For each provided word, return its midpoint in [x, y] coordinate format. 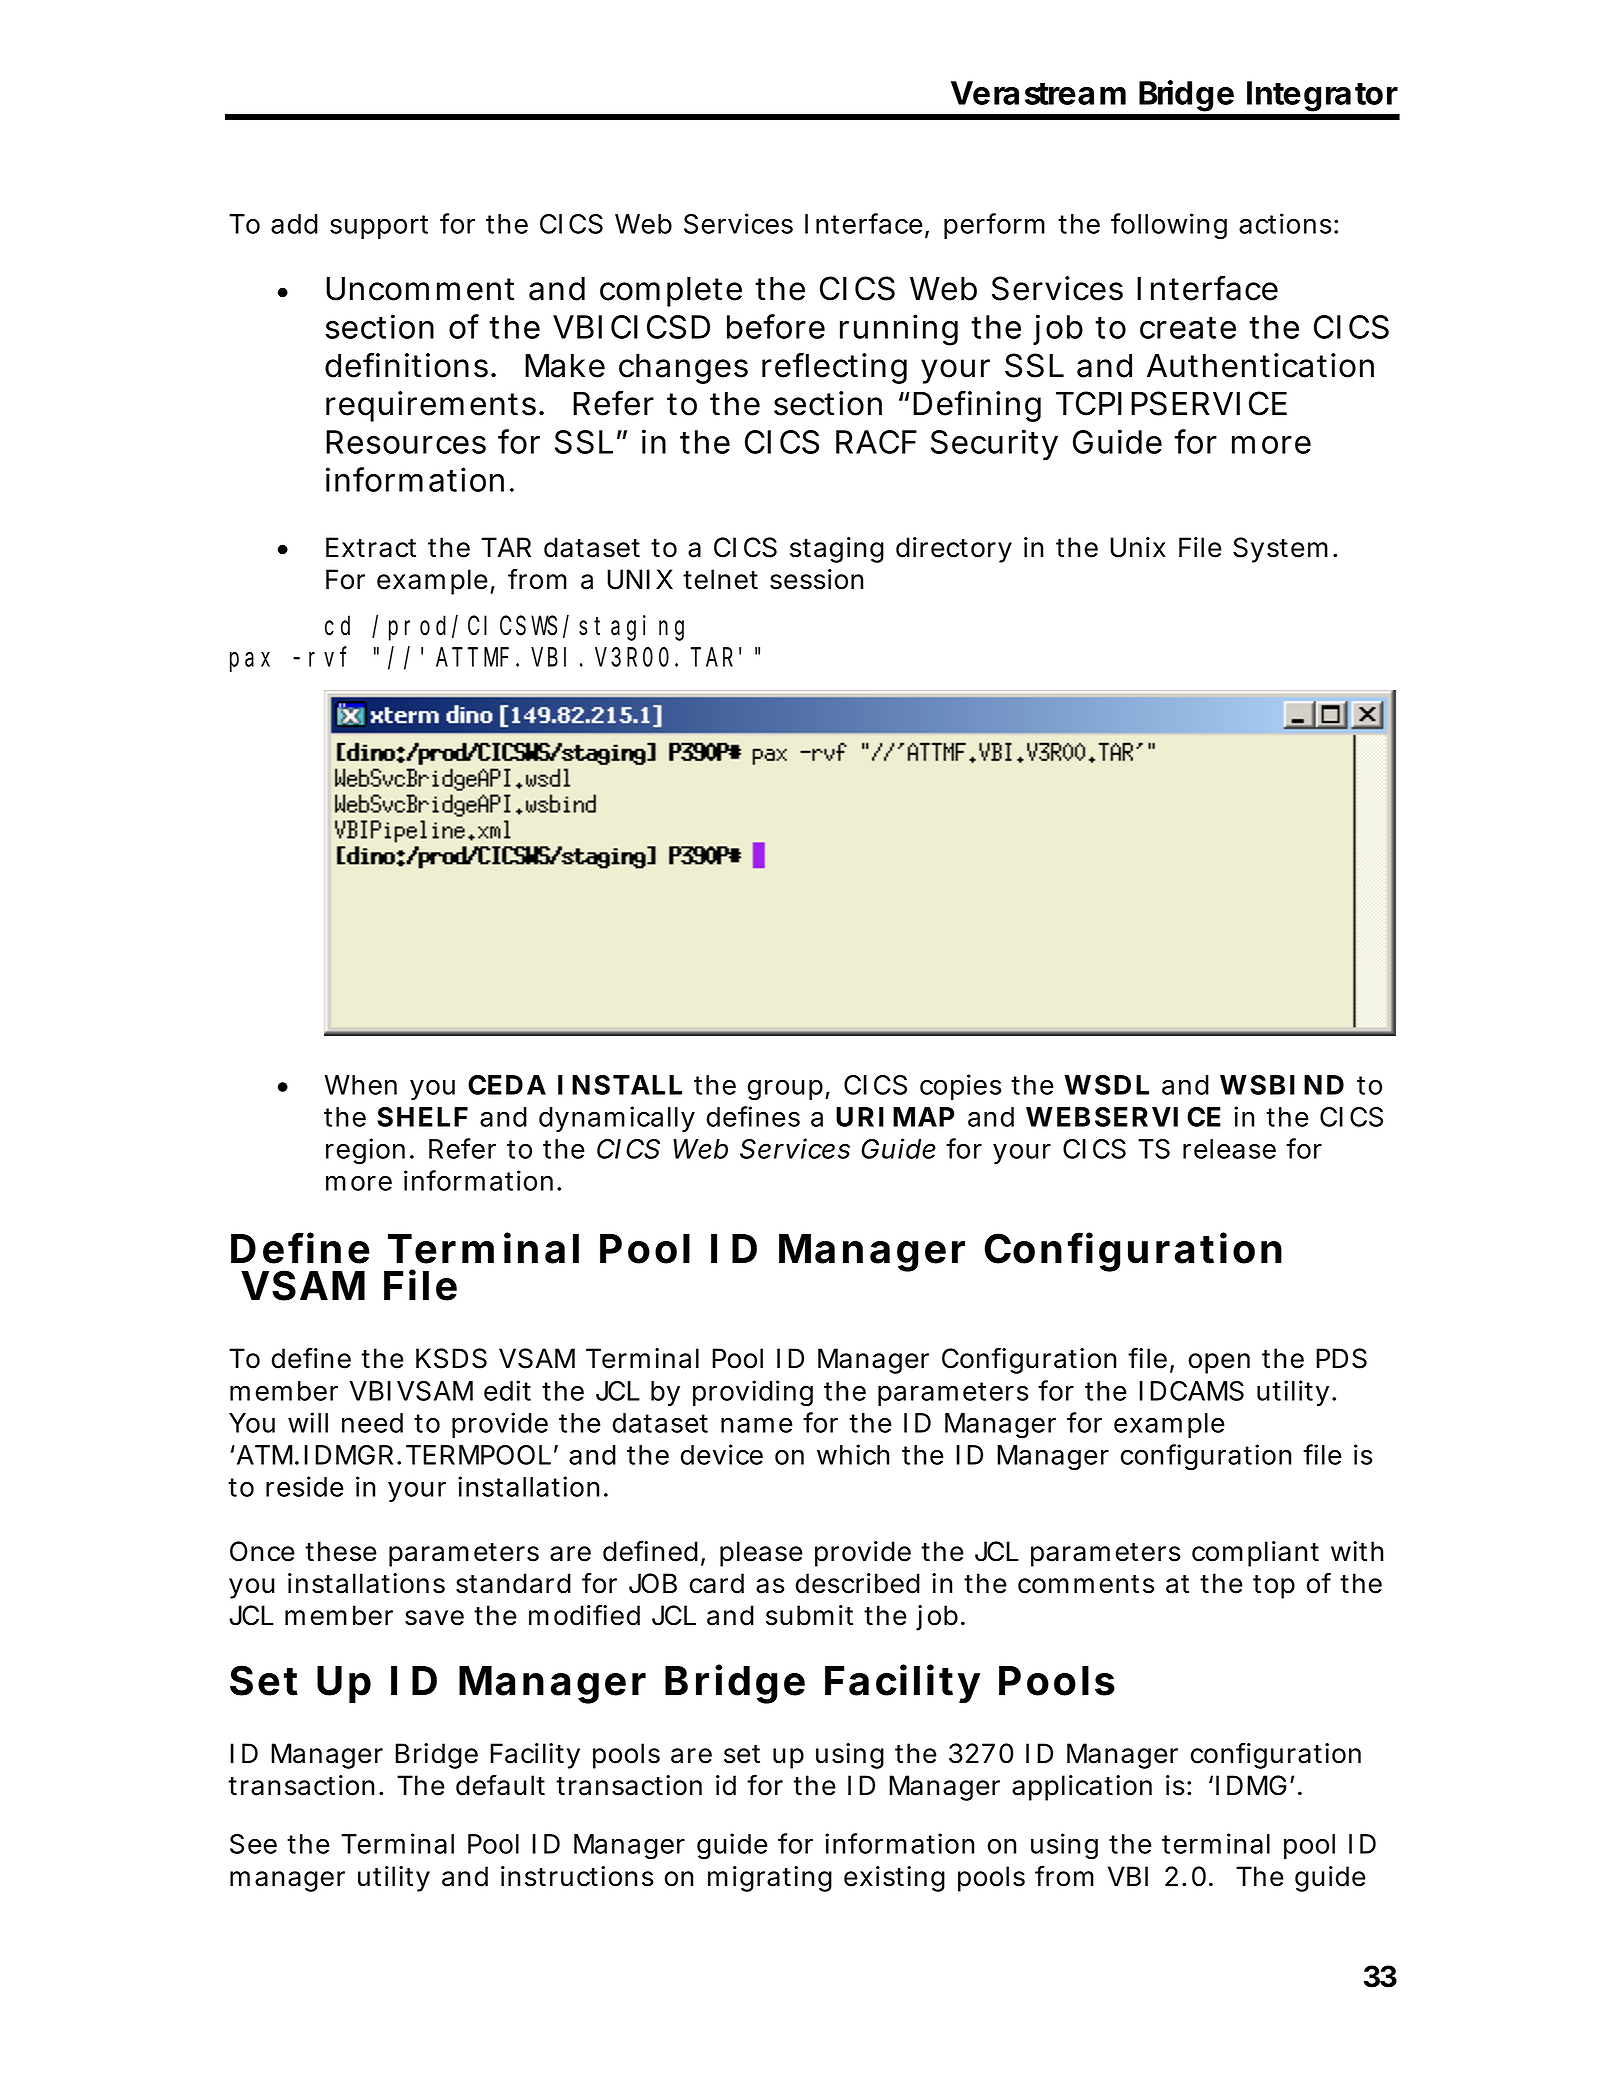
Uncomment [420, 289]
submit [809, 1615]
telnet [720, 579]
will [308, 1422]
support [379, 227]
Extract [371, 547]
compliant [1255, 1554]
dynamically [616, 1119]
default [500, 1785]
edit [507, 1390]
